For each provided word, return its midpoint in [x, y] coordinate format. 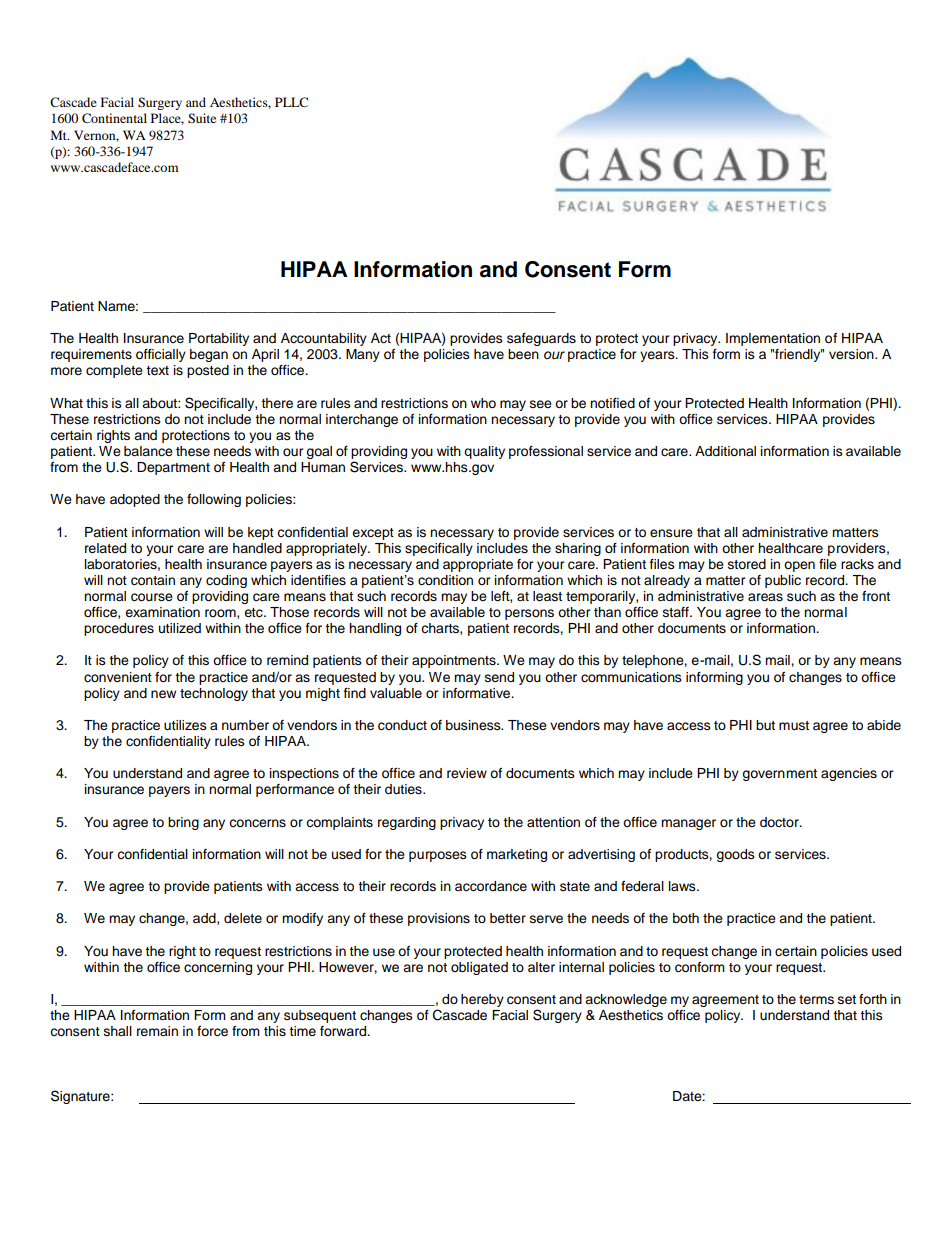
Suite [202, 118]
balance [148, 451]
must [794, 725]
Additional [725, 451]
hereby [482, 1000]
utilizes [185, 725]
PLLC [291, 102]
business [474, 725]
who [483, 403]
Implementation [773, 339]
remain [157, 1031]
